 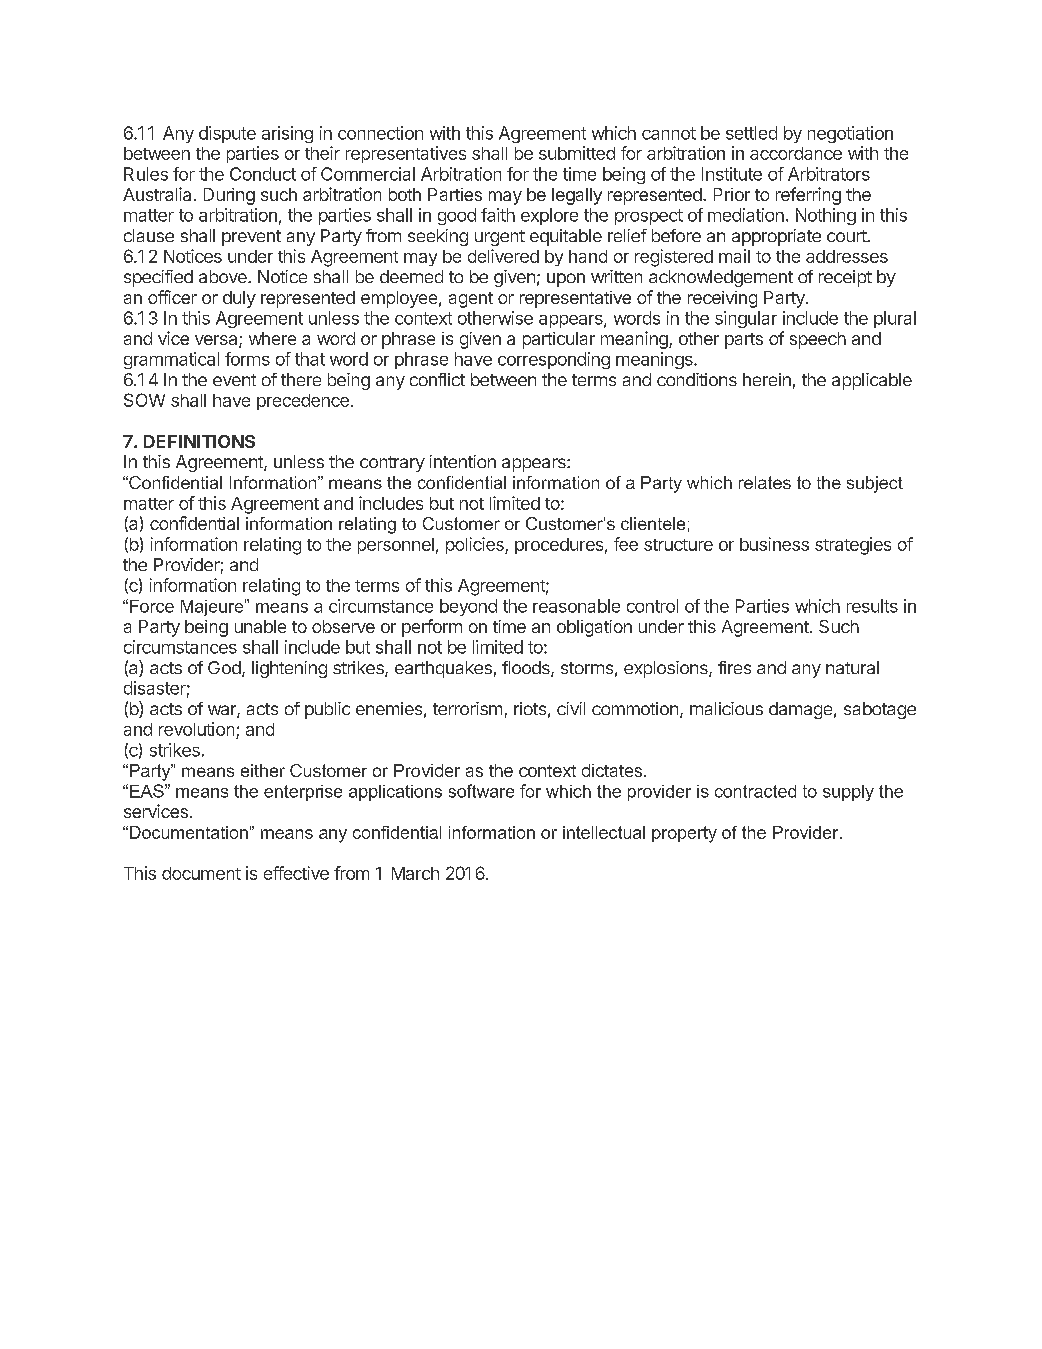 What do you see at coordinates (260, 626) in the screenshot?
I see `unable` at bounding box center [260, 626].
